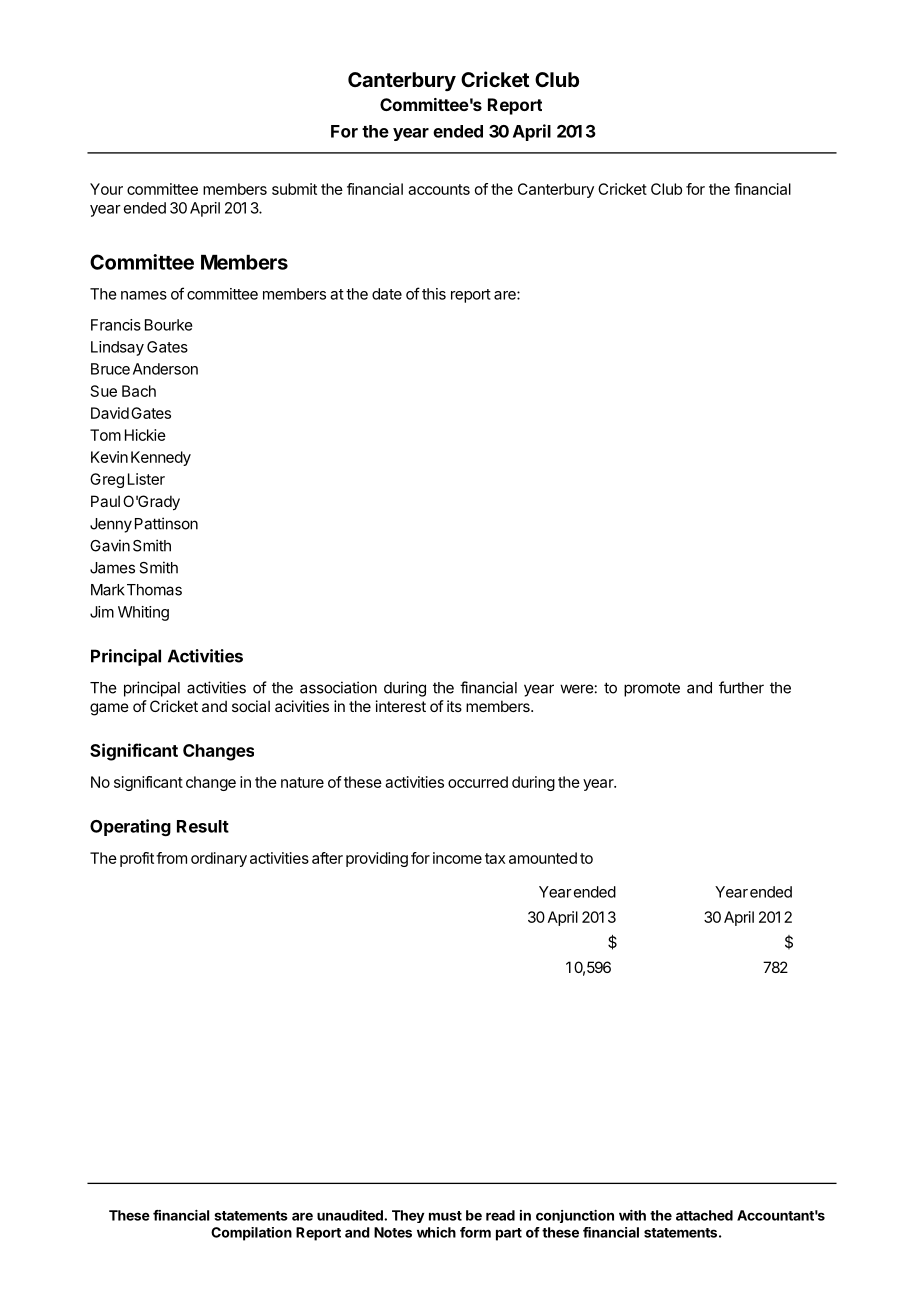 This image has width=924, height=1309. I want to click on interest, so click(401, 706).
